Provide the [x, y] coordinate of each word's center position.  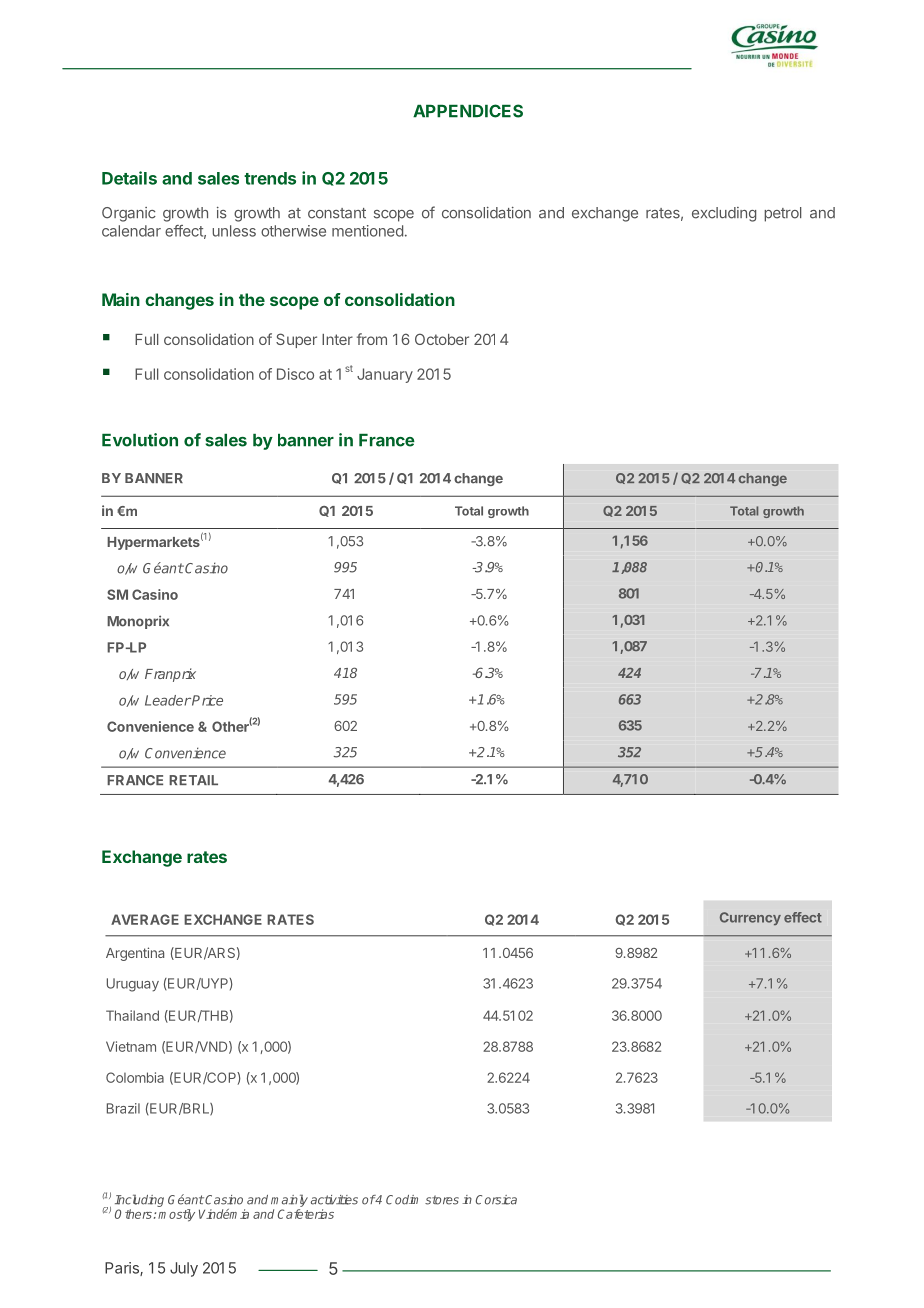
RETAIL [193, 780]
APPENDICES [468, 111]
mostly [176, 1215]
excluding [724, 214]
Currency [750, 918]
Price [206, 700]
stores [442, 1200]
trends [270, 178]
